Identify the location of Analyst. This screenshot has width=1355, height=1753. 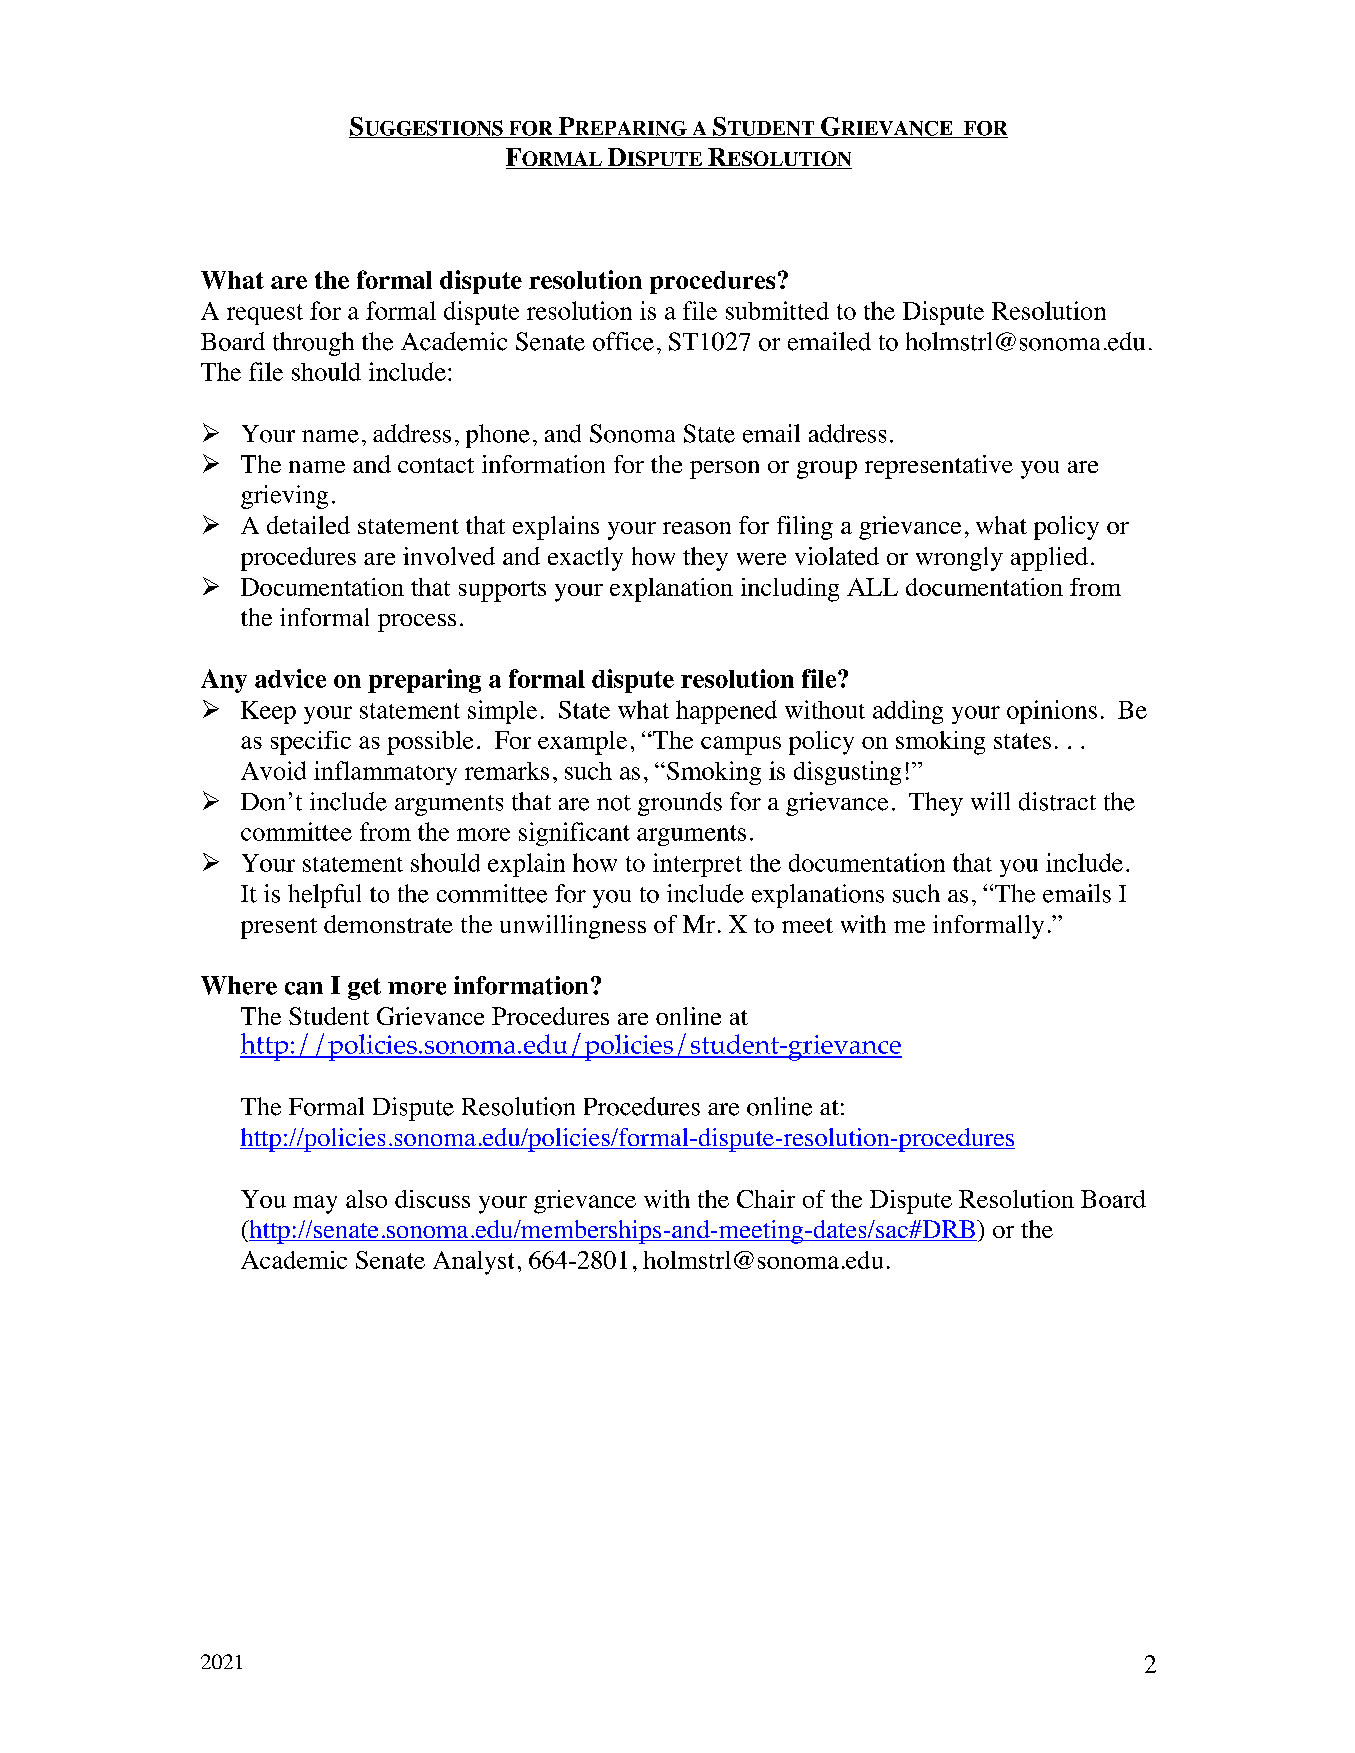
(473, 1263).
